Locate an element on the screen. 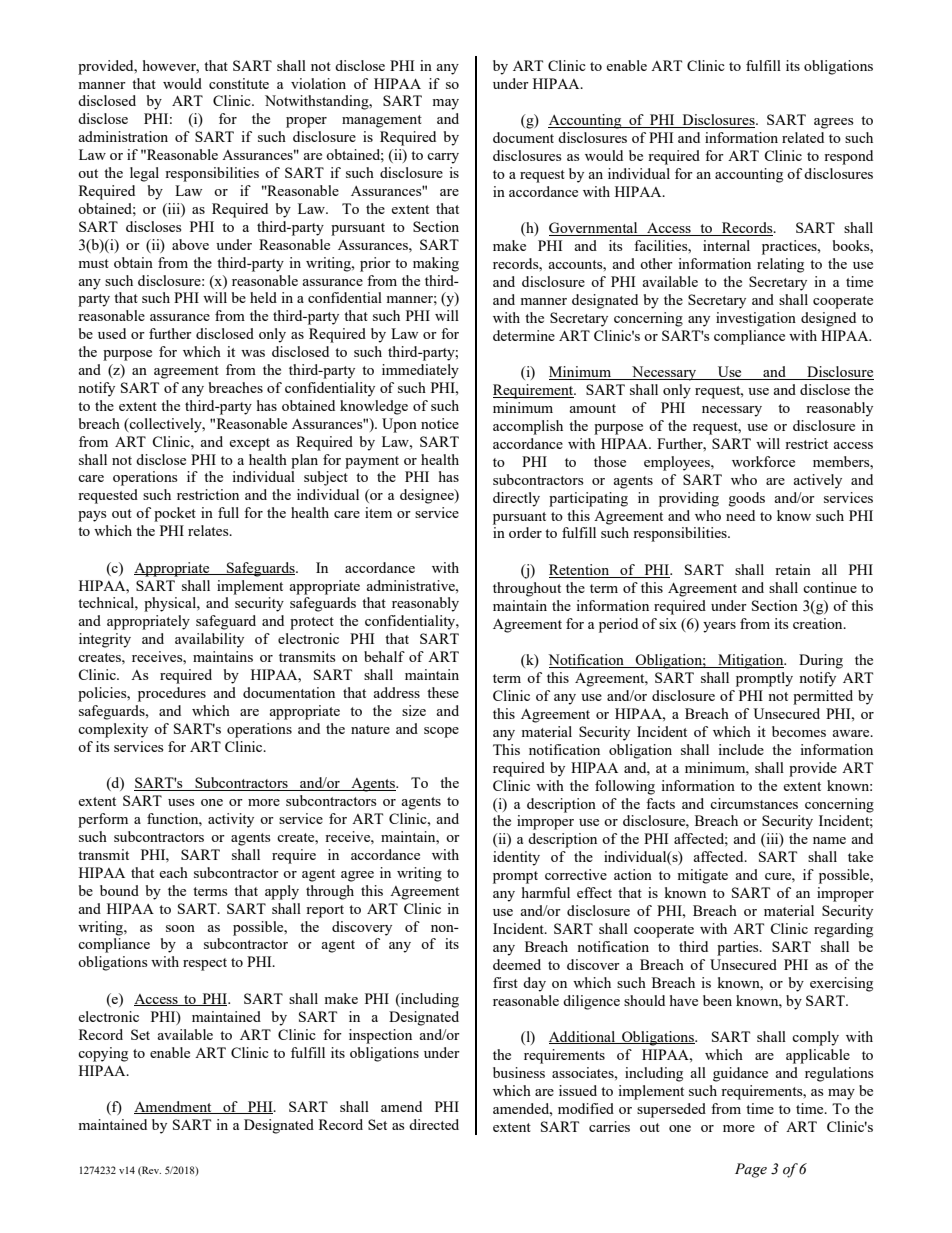 This screenshot has width=952, height=1233. mitigate is located at coordinates (702, 876).
